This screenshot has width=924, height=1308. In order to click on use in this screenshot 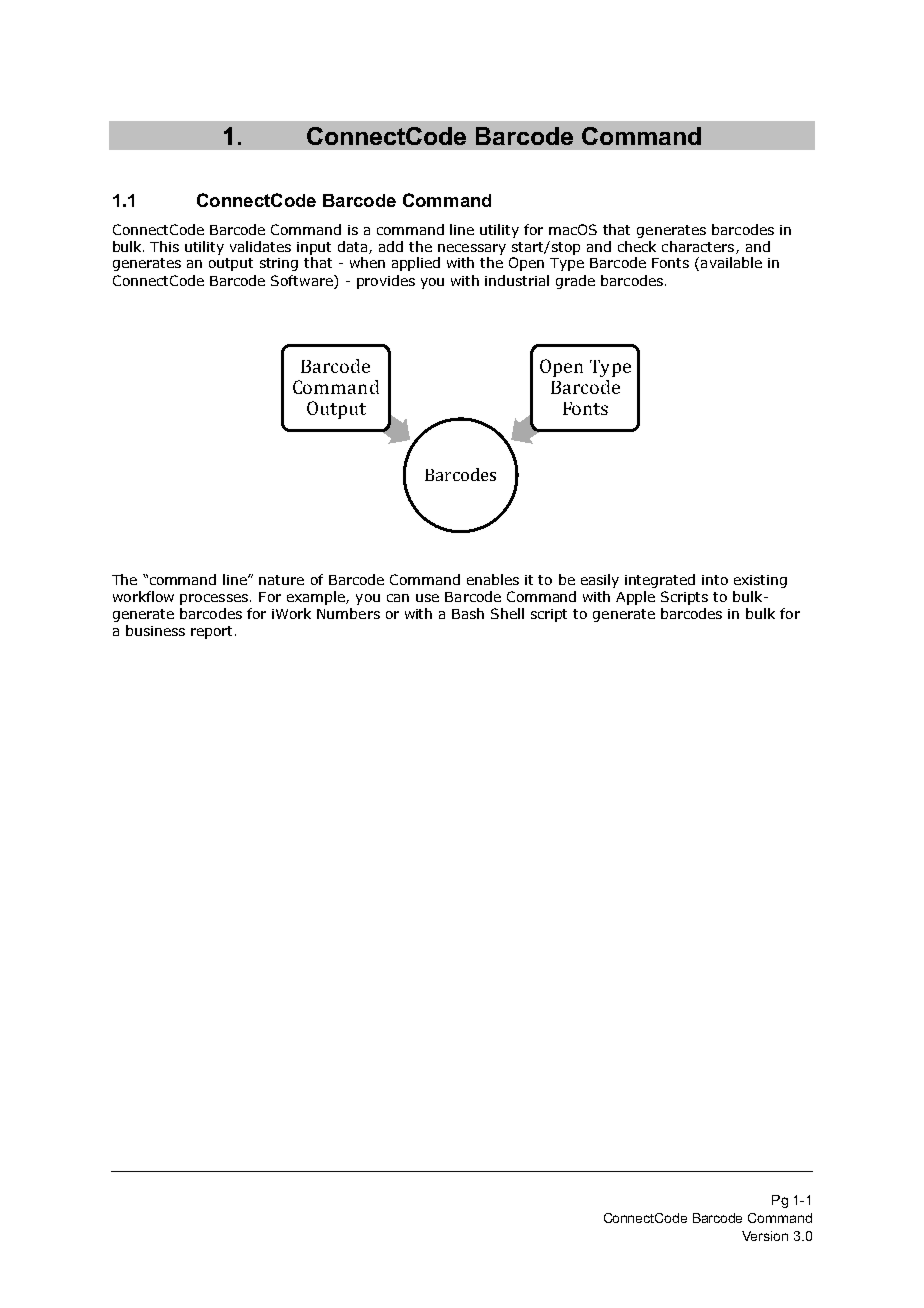, I will do `click(427, 598)`.
